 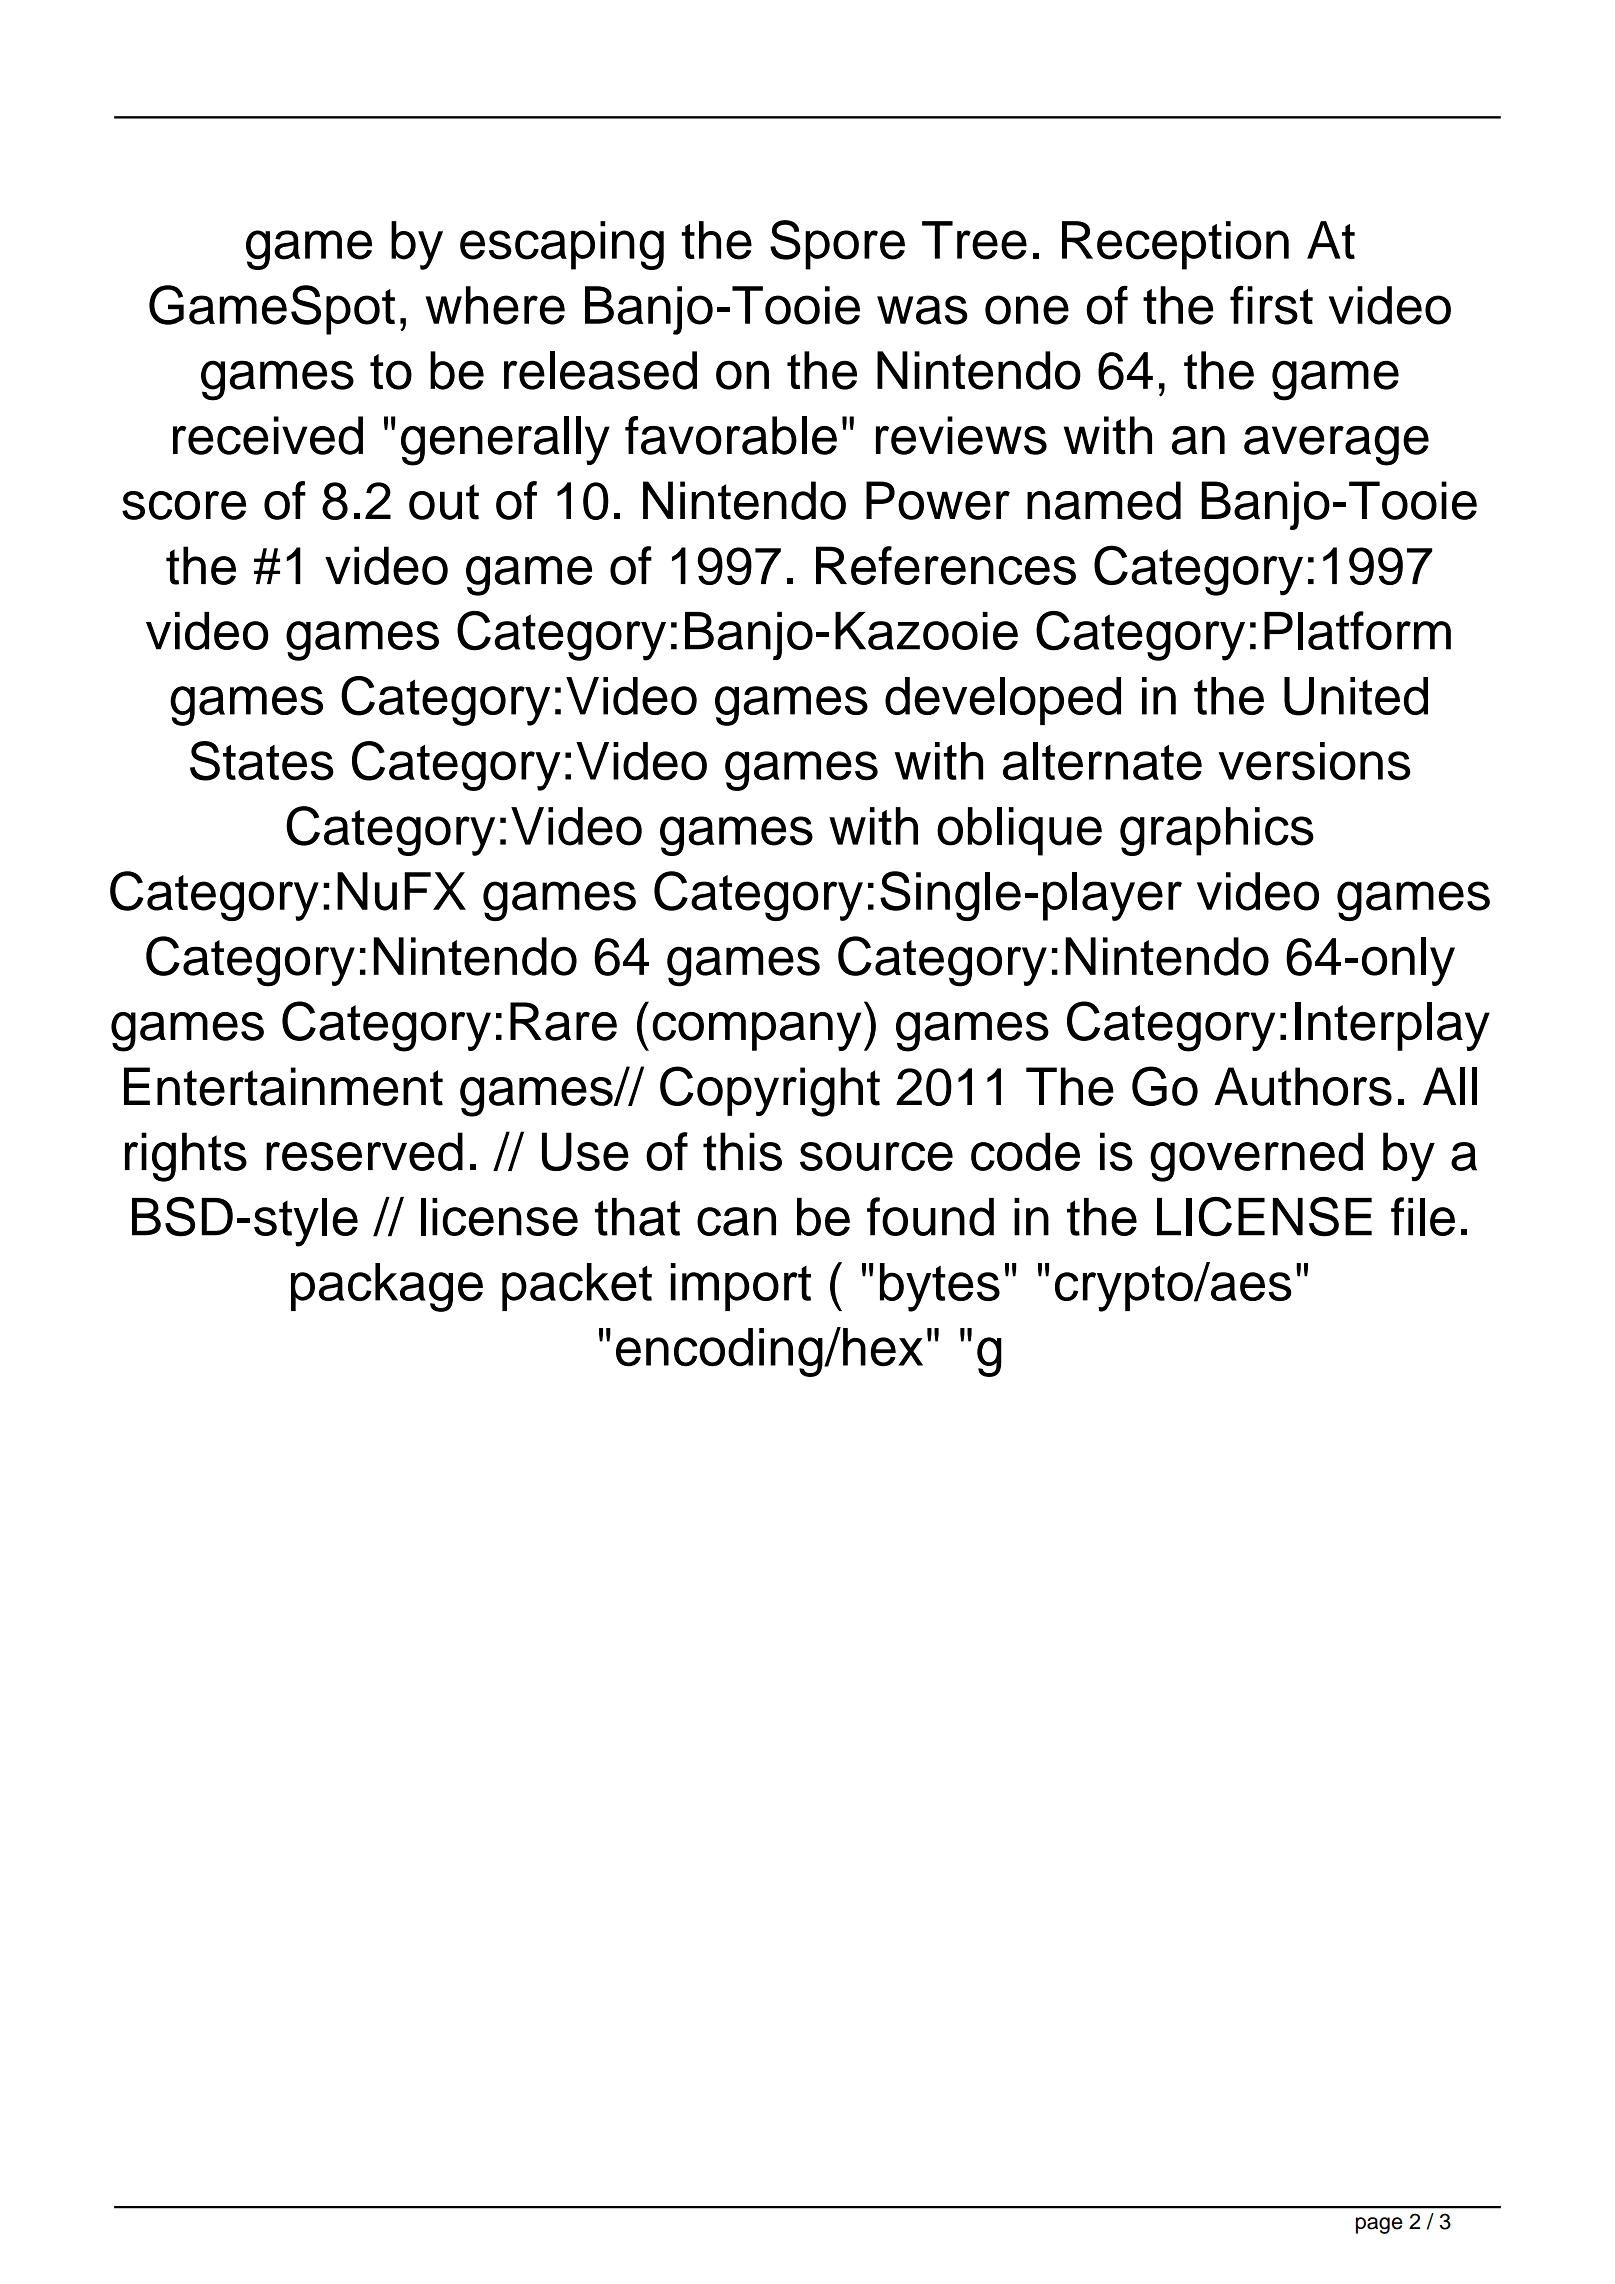 I want to click on States, so click(x=262, y=761).
